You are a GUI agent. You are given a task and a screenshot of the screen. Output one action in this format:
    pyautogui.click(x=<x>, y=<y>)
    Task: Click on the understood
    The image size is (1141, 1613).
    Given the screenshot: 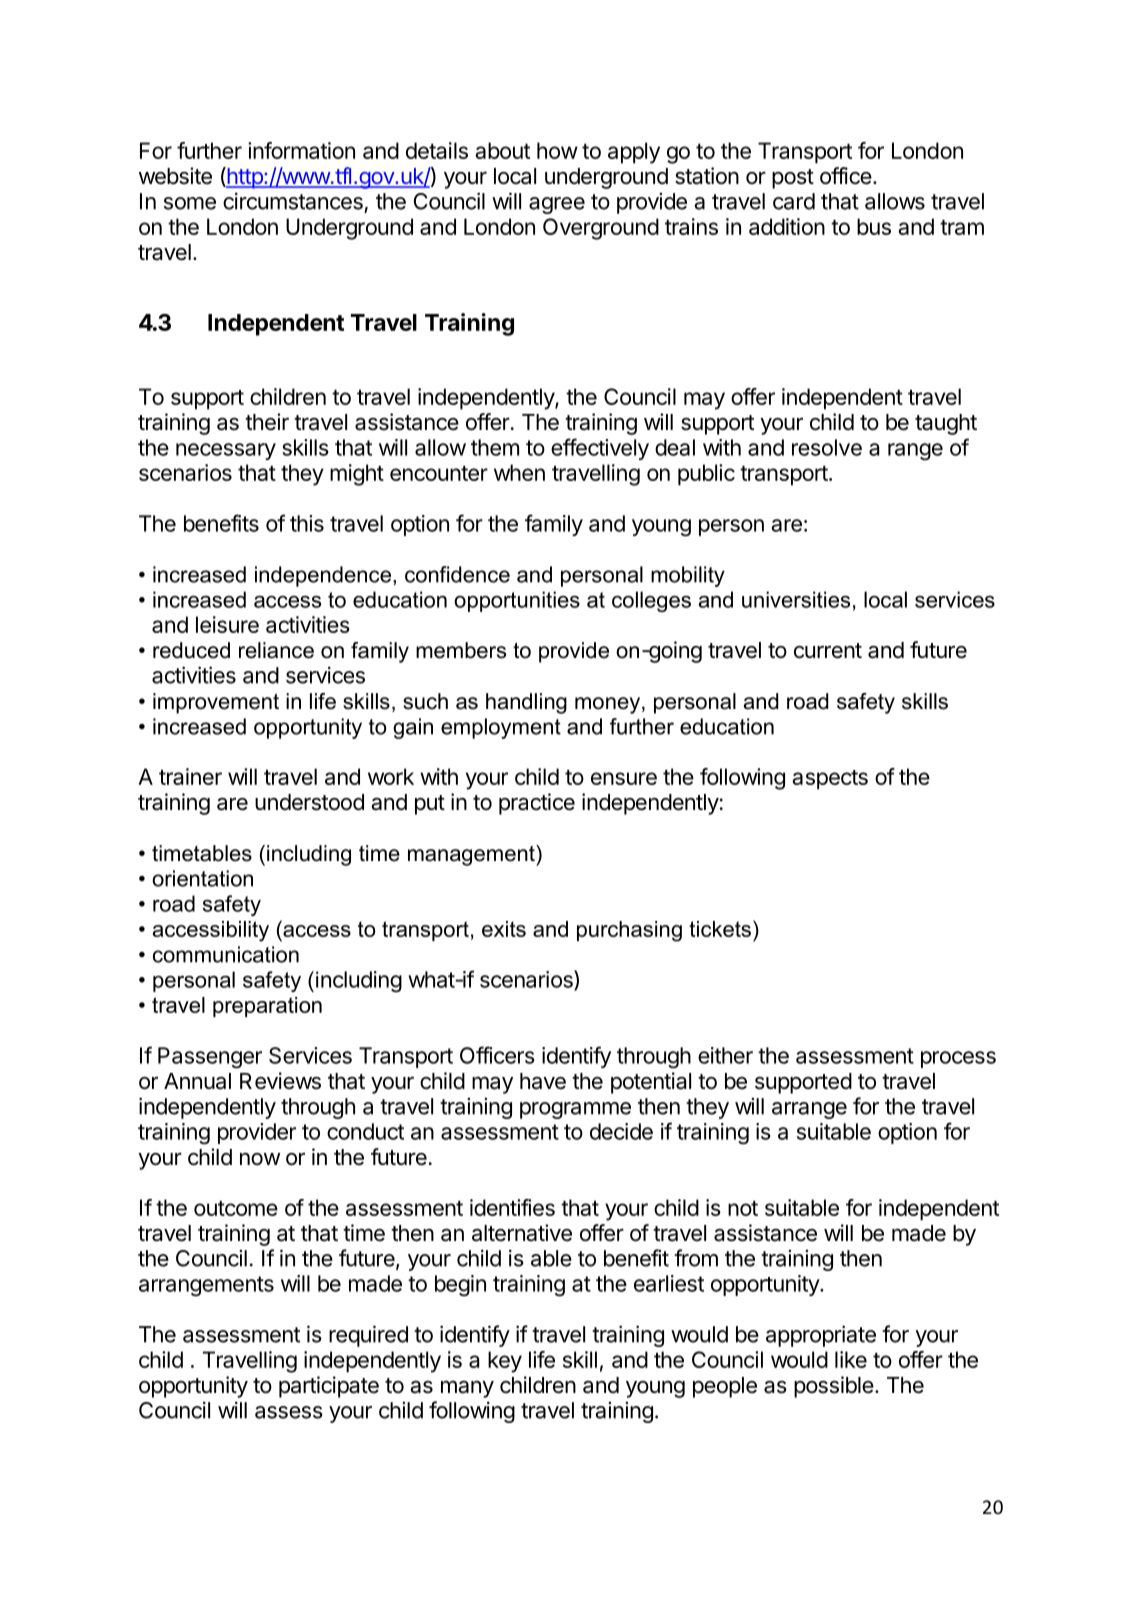 What is the action you would take?
    pyautogui.click(x=309, y=802)
